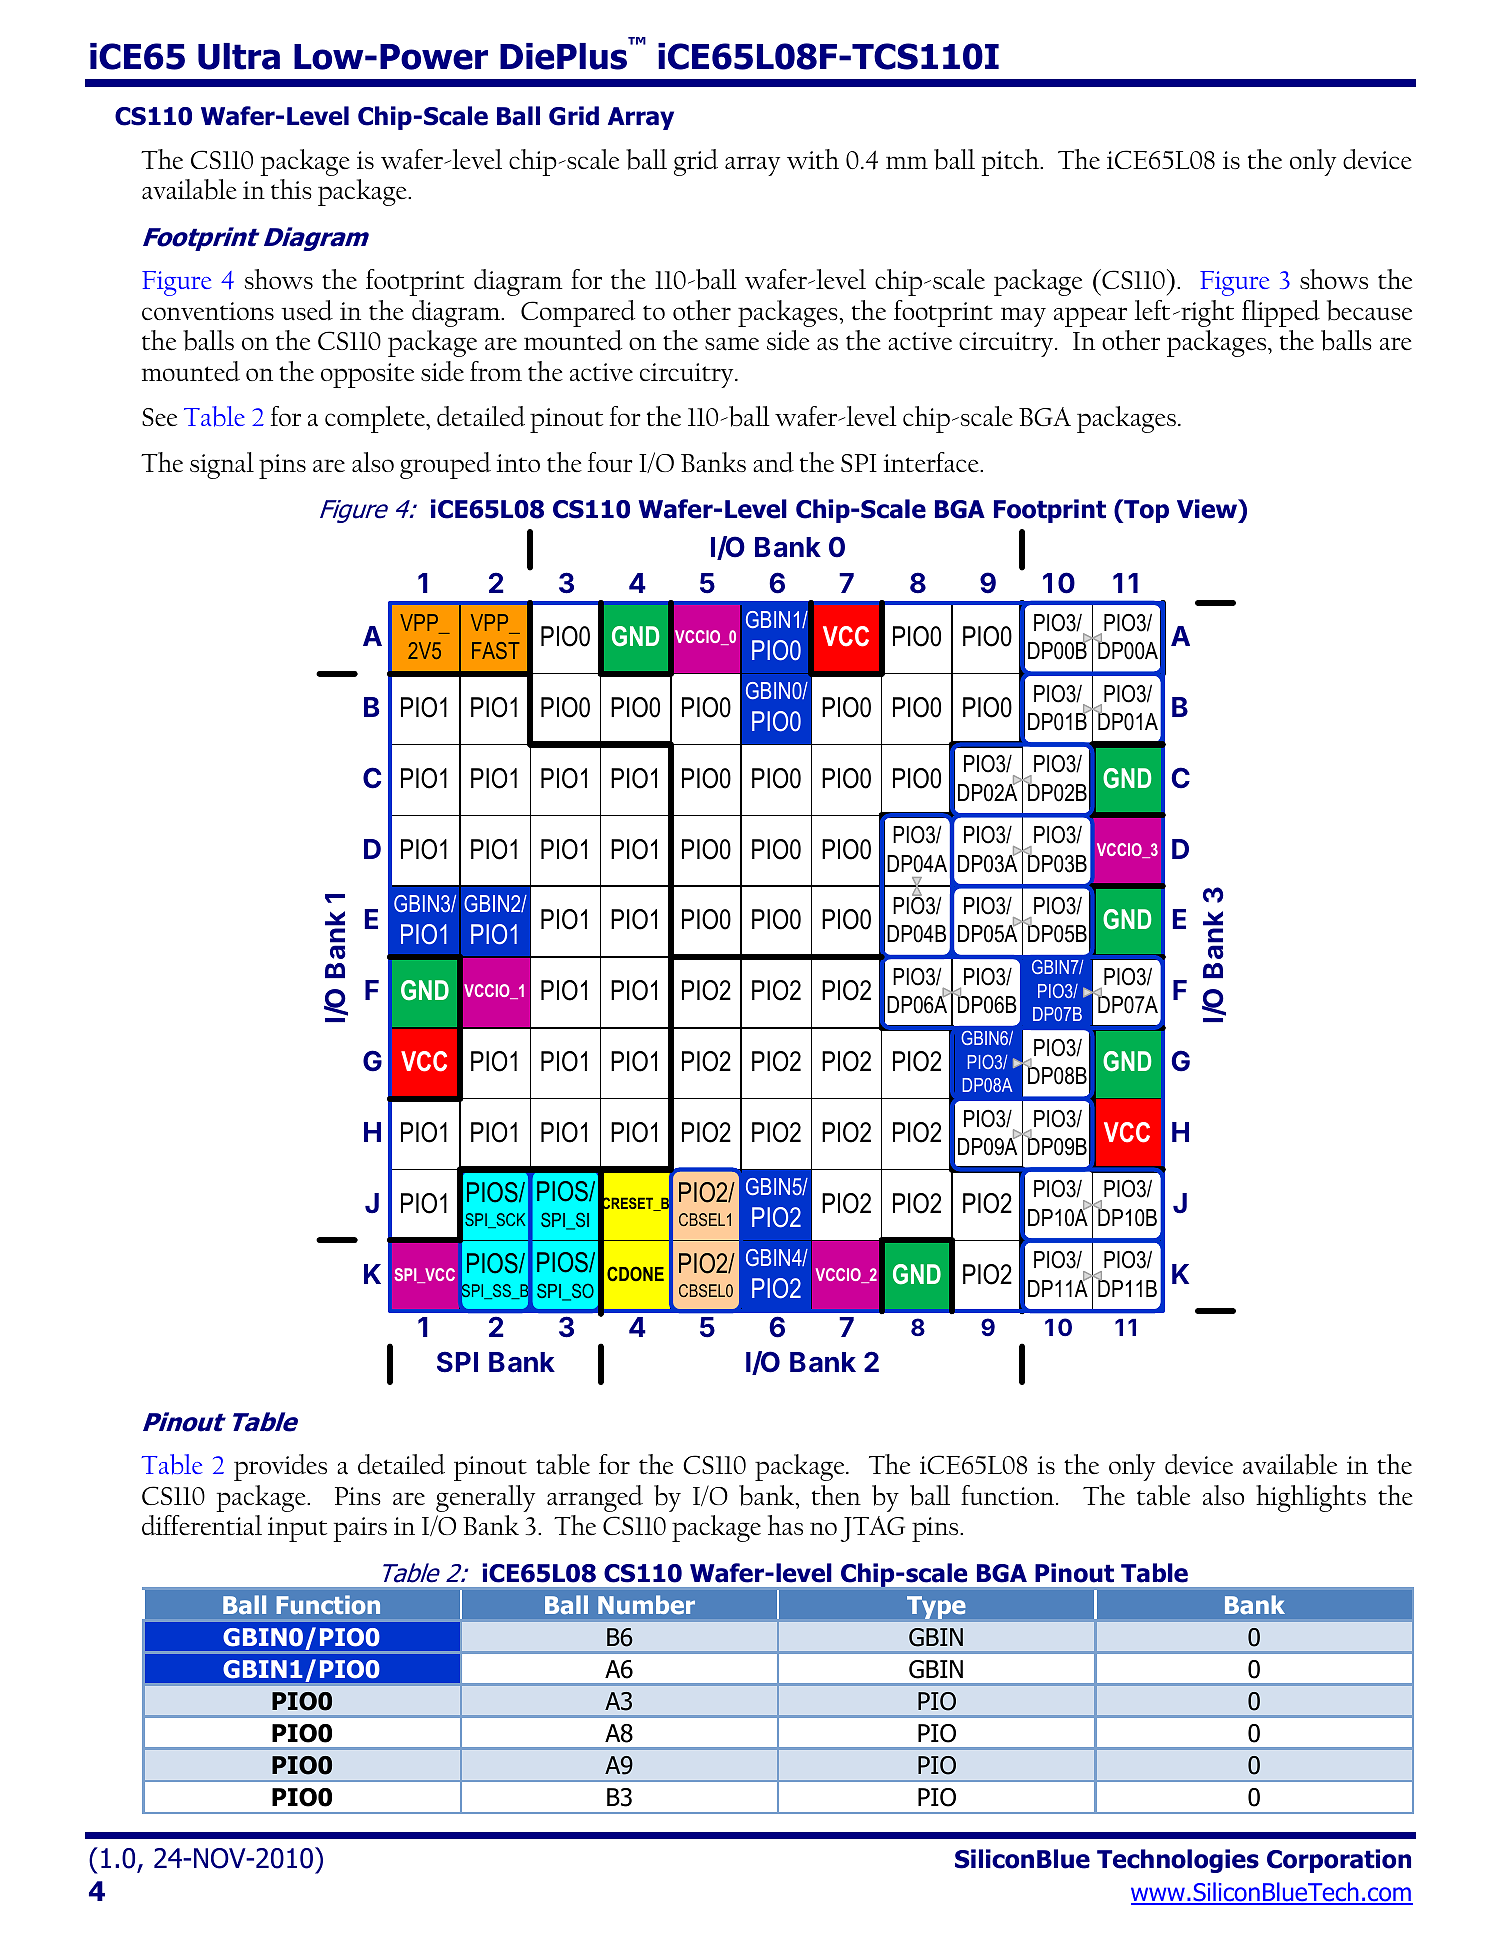 The height and width of the document is (1942, 1501). Describe the element at coordinates (1311, 1498) in the document. I see `highlights` at that location.
